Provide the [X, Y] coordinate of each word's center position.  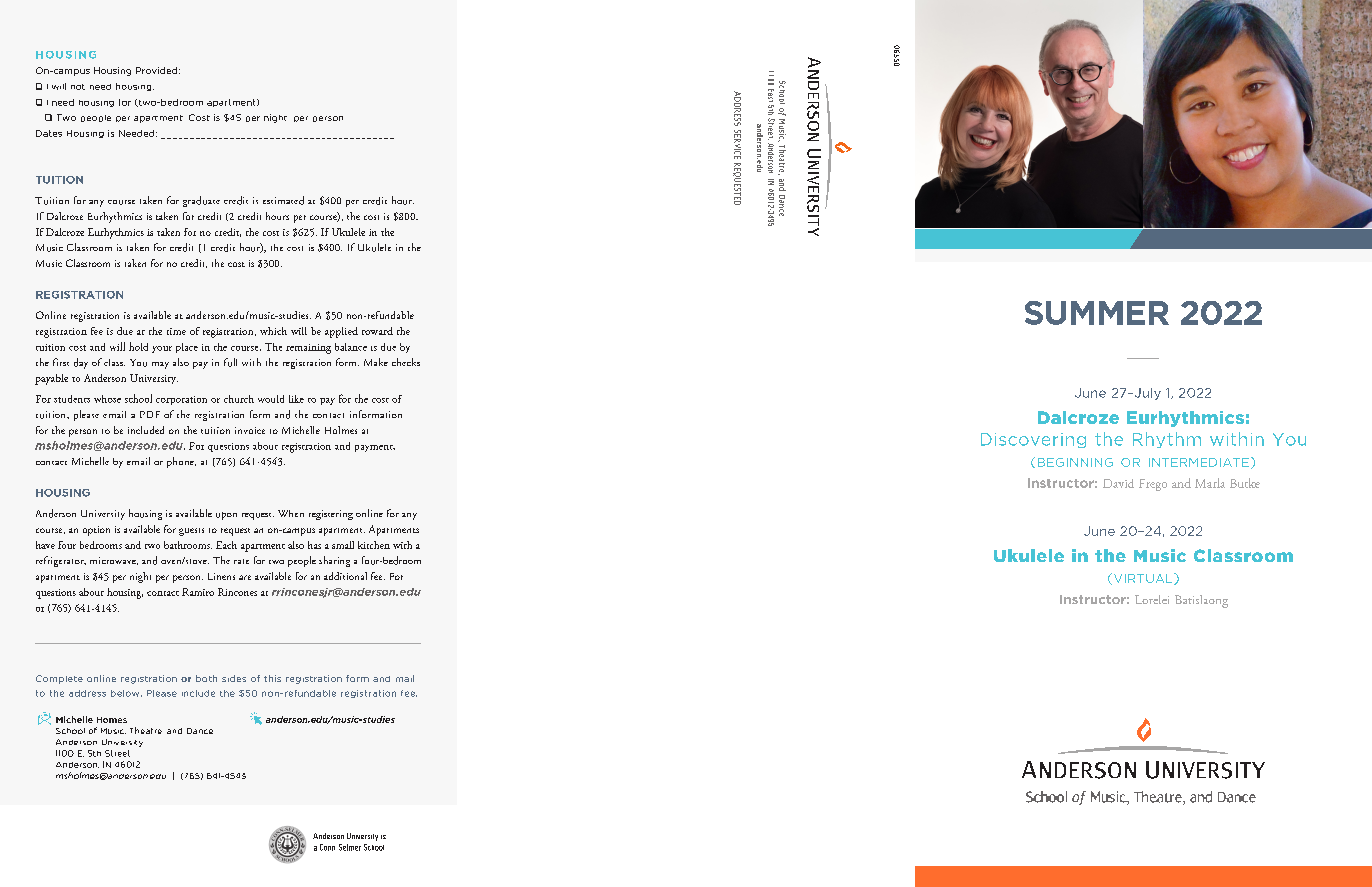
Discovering [1033, 440]
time [176, 331]
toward [377, 331]
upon [226, 516]
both [206, 678]
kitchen [374, 545]
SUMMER [1097, 313]
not [78, 87]
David [1118, 483]
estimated [283, 200]
